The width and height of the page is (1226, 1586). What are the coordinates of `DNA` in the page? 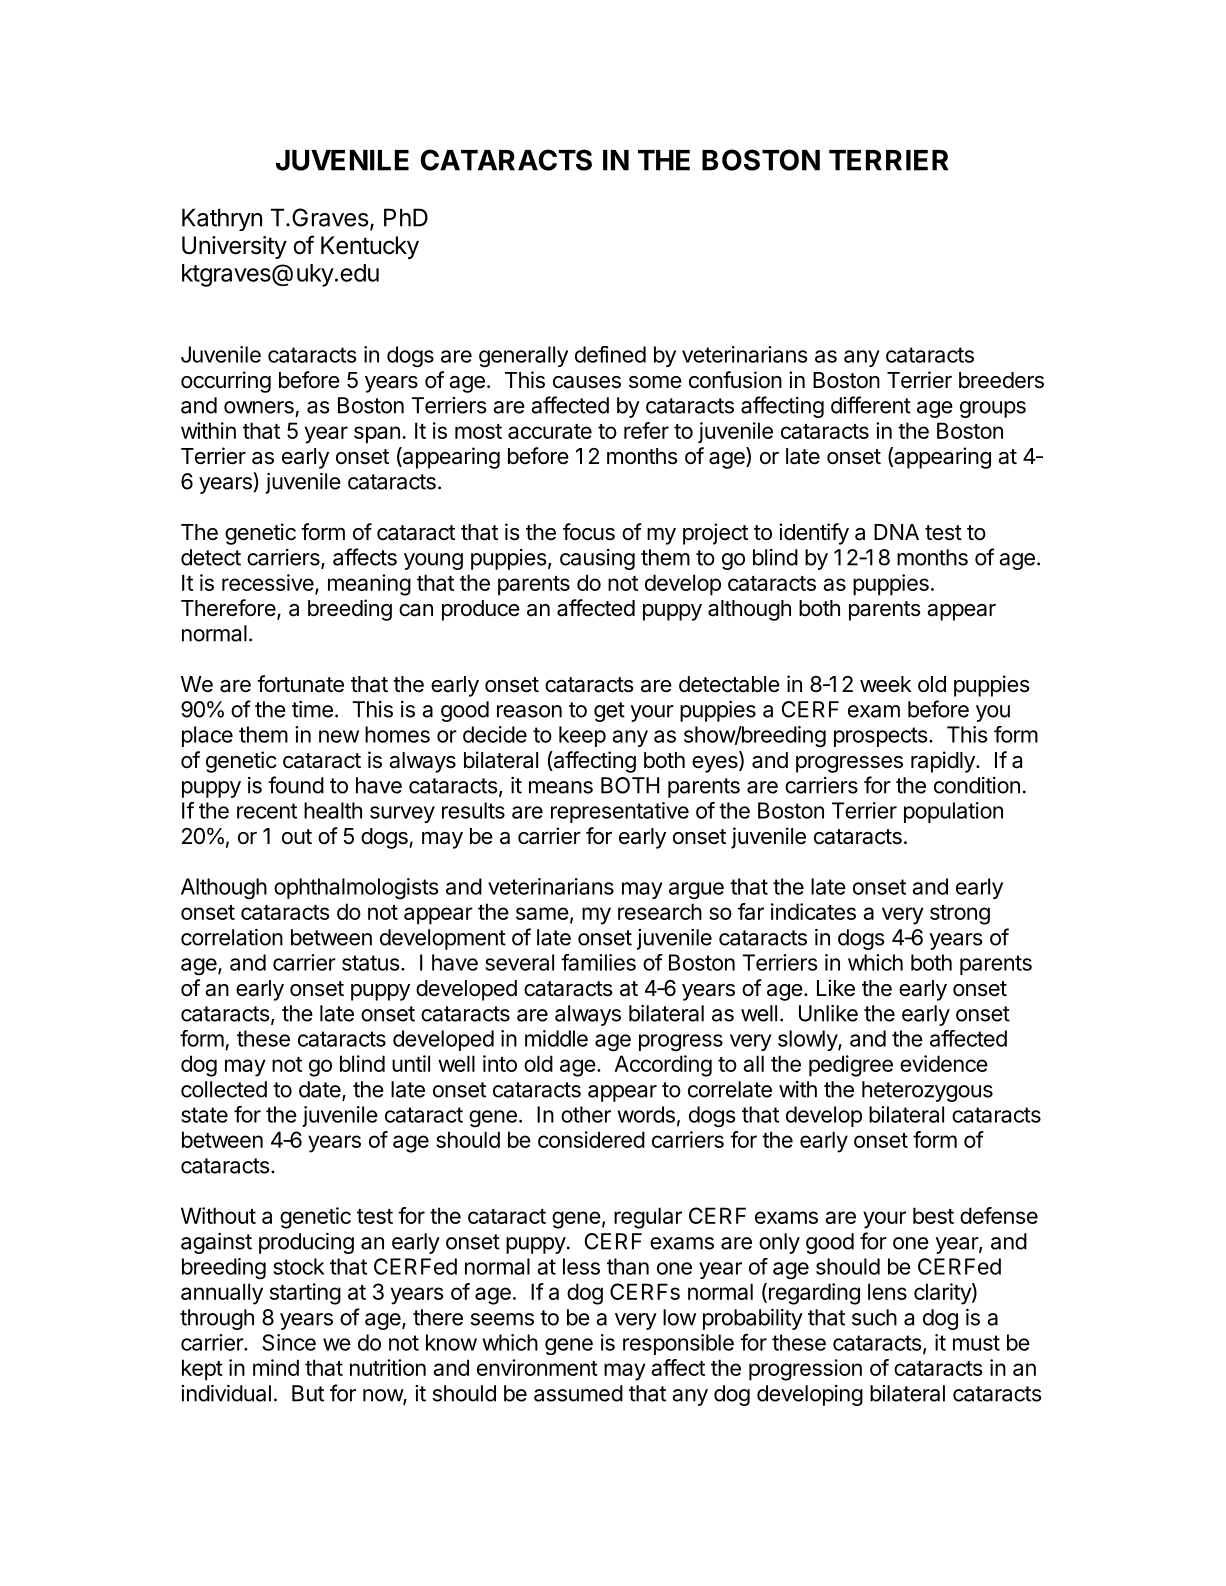 It's located at (896, 532).
